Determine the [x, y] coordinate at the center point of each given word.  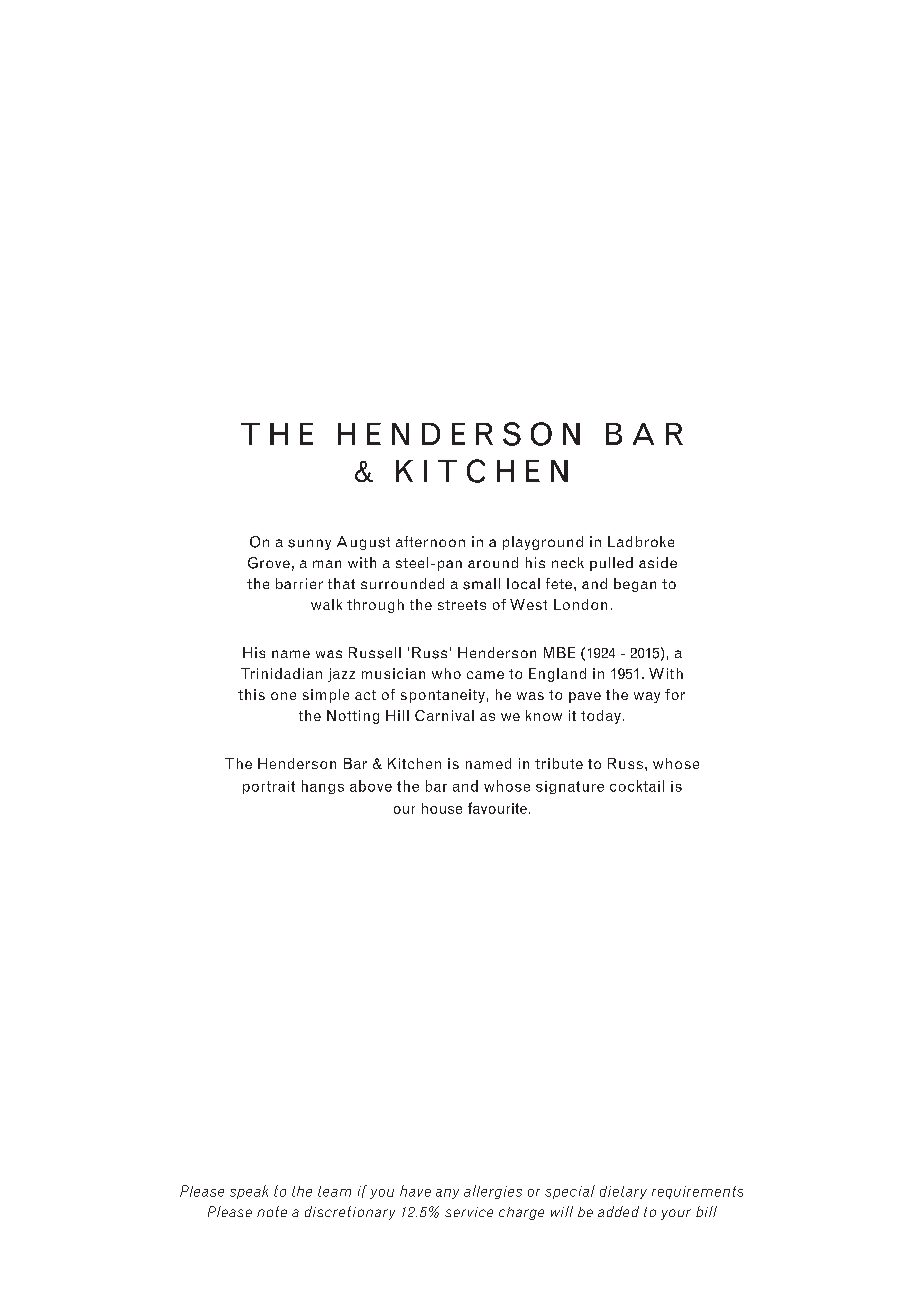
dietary [623, 1192]
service [469, 1212]
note [272, 1211]
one [283, 696]
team [334, 1191]
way [647, 697]
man [327, 564]
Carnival [444, 715]
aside [658, 562]
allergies [493, 1192]
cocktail [637, 786]
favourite [497, 808]
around [493, 562]
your [676, 1214]
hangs [323, 787]
